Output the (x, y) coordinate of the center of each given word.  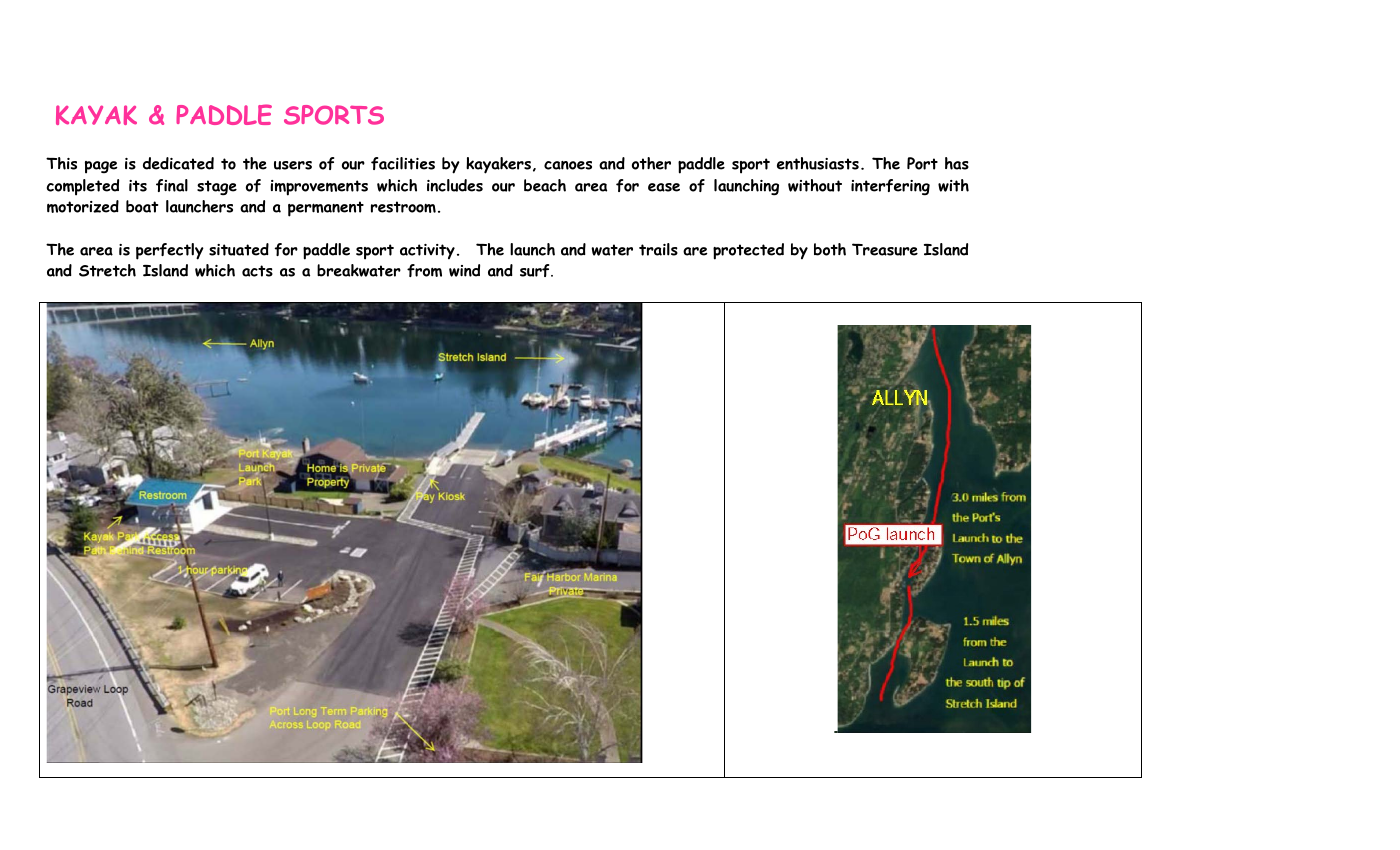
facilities (403, 163)
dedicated (178, 163)
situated (239, 249)
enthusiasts (818, 163)
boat (142, 206)
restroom (403, 207)
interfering (890, 187)
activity (427, 251)
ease (664, 187)
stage (217, 188)
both (830, 249)
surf (536, 270)
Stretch (107, 270)
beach (545, 185)
